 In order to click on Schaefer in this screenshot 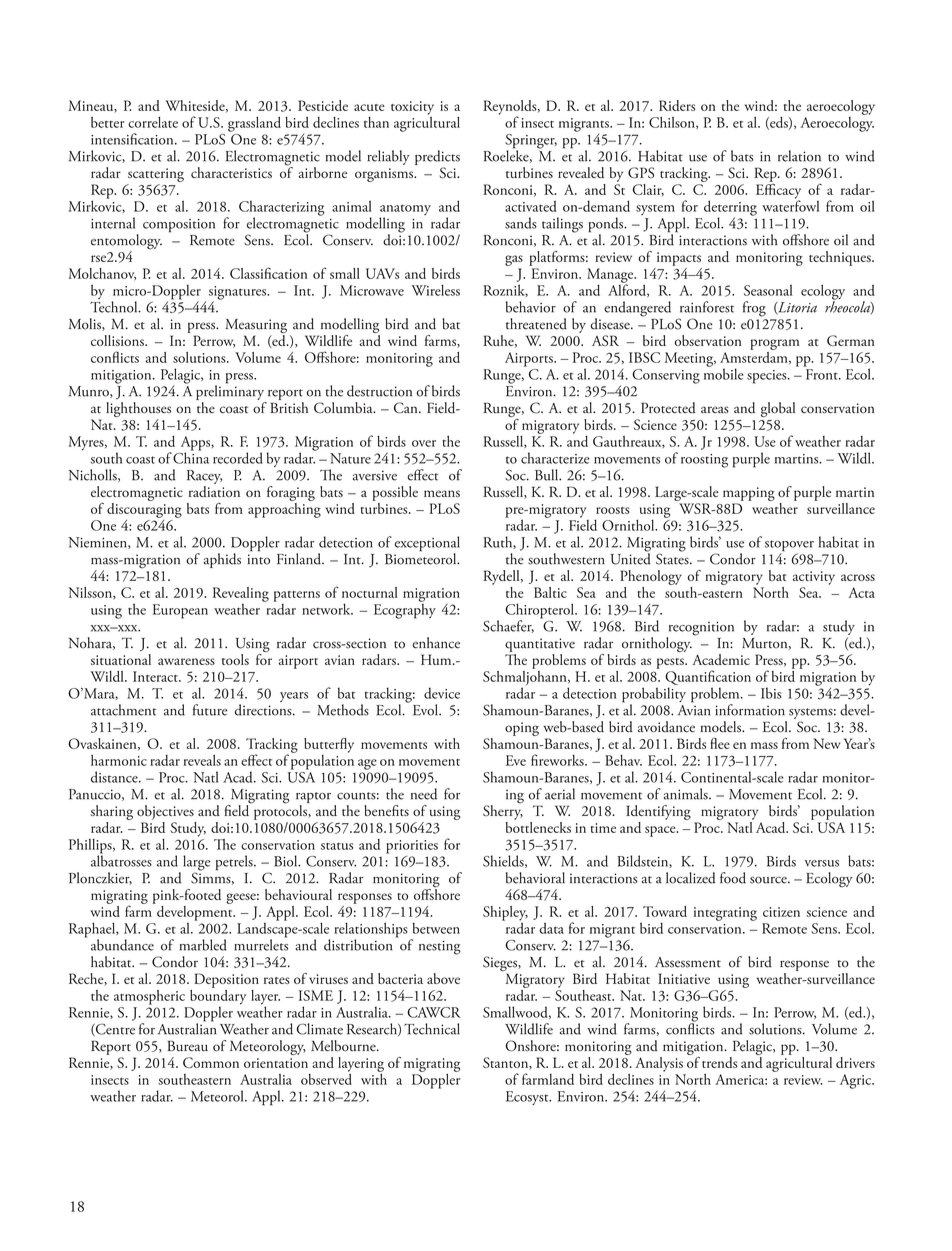, I will do `click(508, 626)`.
